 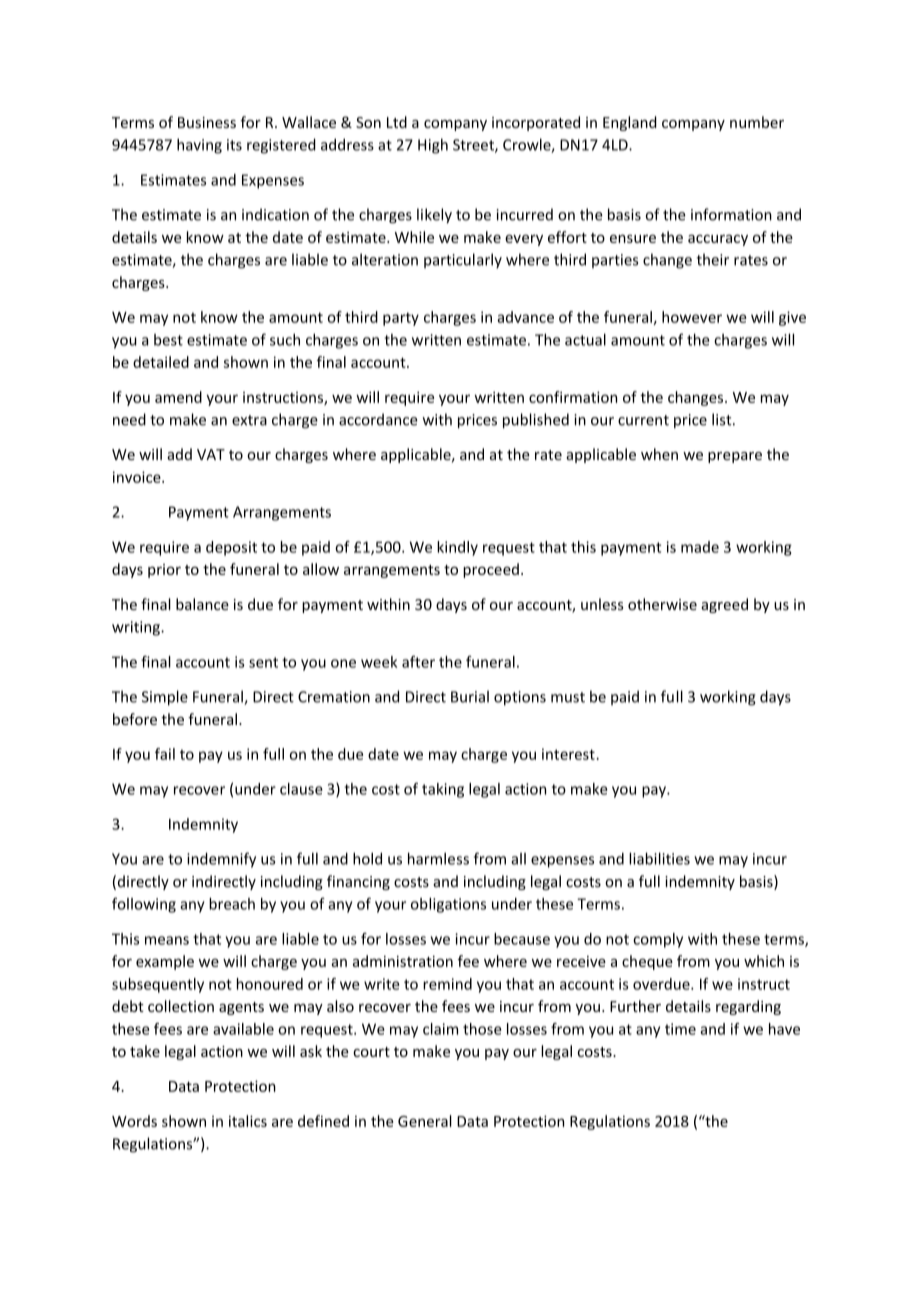 I want to click on published, so click(x=536, y=421).
